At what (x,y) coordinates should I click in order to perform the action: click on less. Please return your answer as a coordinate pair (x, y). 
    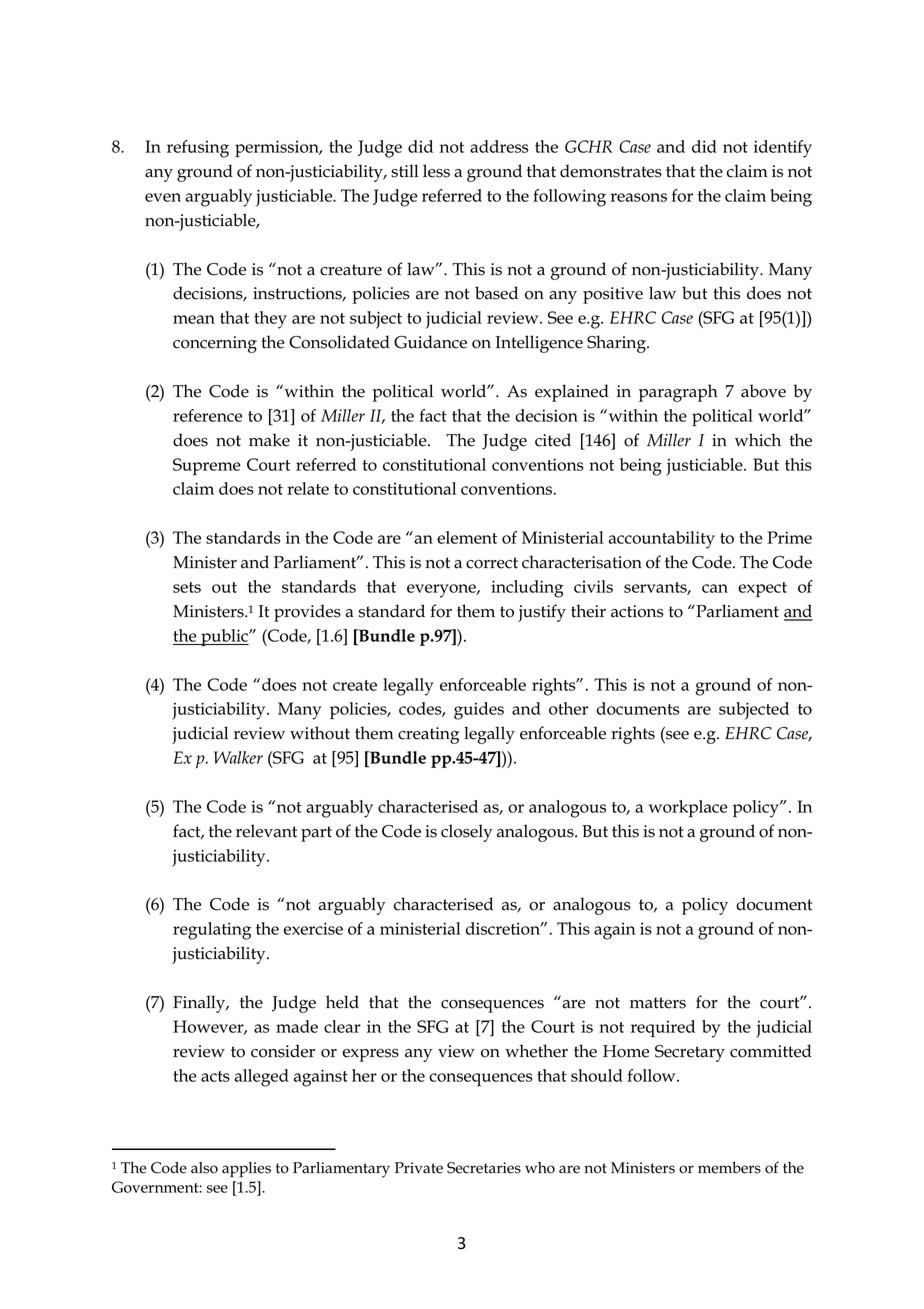
    Looking at the image, I should click on (436, 171).
